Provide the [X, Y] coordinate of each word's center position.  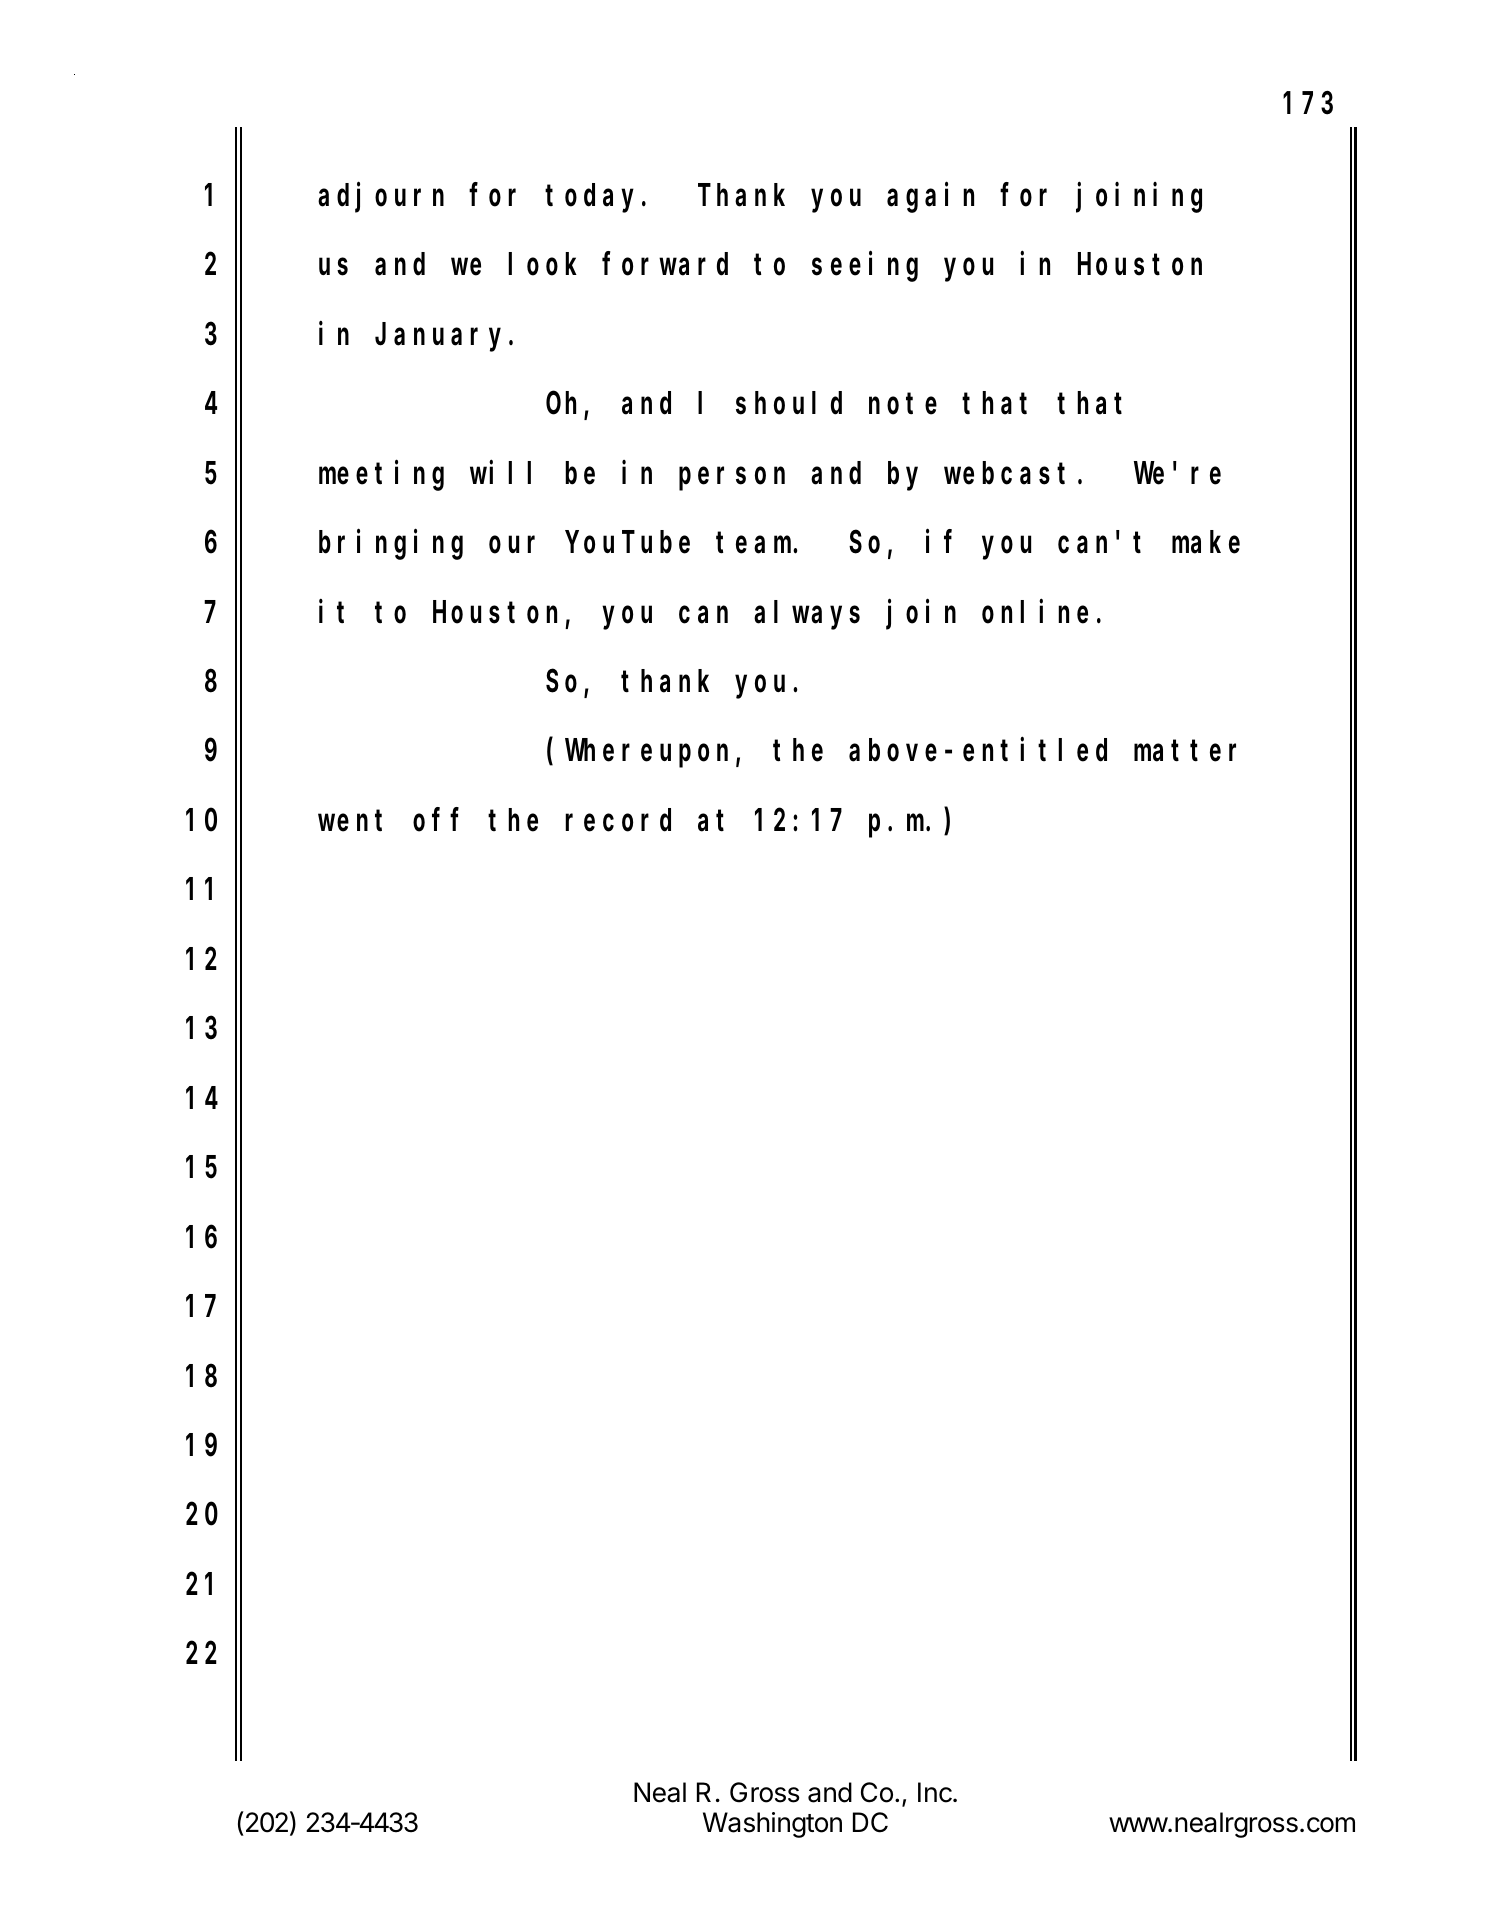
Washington [772, 1825]
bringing [391, 545]
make [1206, 542]
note [903, 404]
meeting [381, 476]
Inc [936, 1792]
